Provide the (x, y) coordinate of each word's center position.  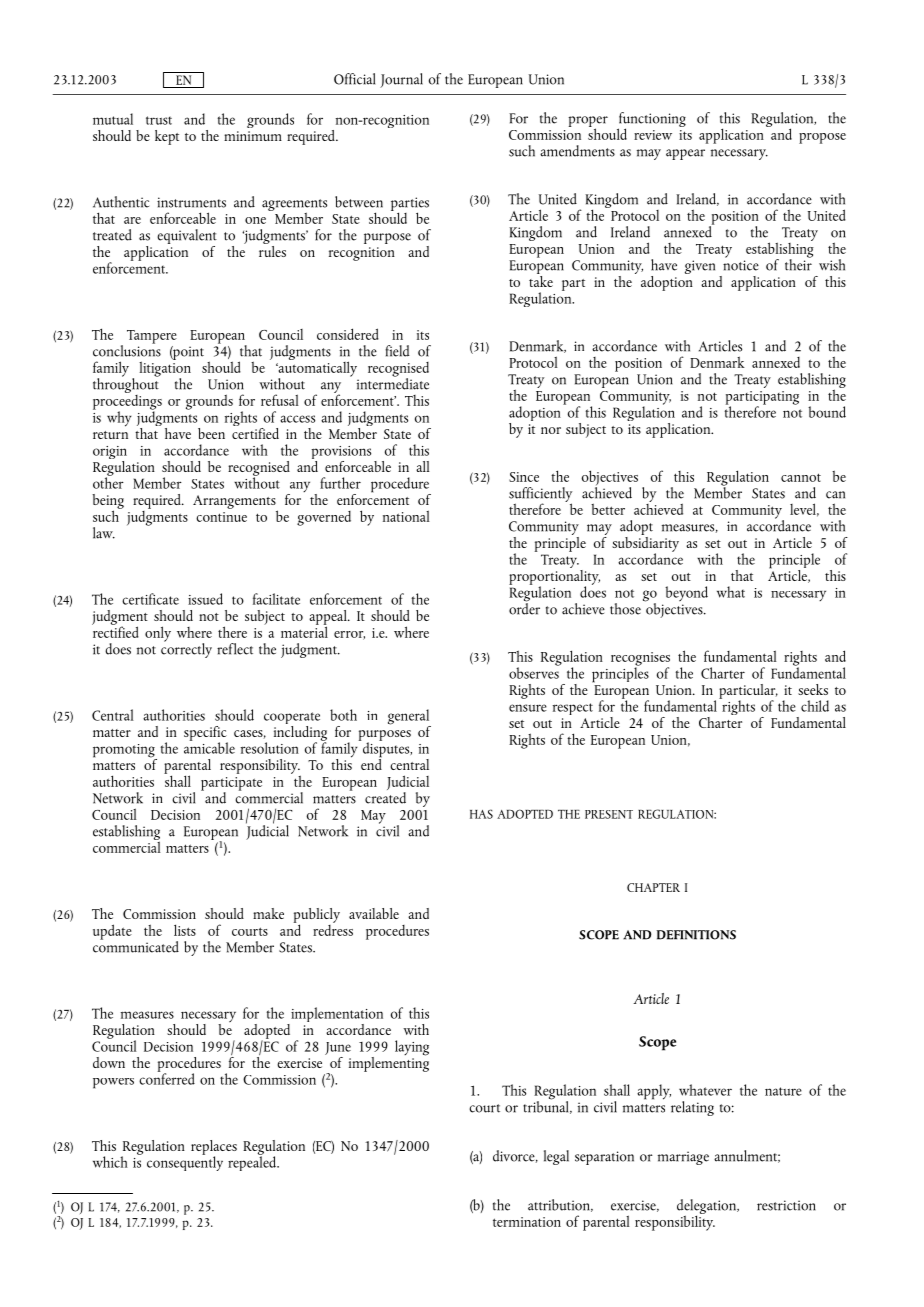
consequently (185, 1162)
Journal (401, 80)
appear (685, 154)
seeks (813, 689)
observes (534, 672)
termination (527, 1222)
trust (159, 120)
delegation (707, 1207)
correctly (186, 649)
